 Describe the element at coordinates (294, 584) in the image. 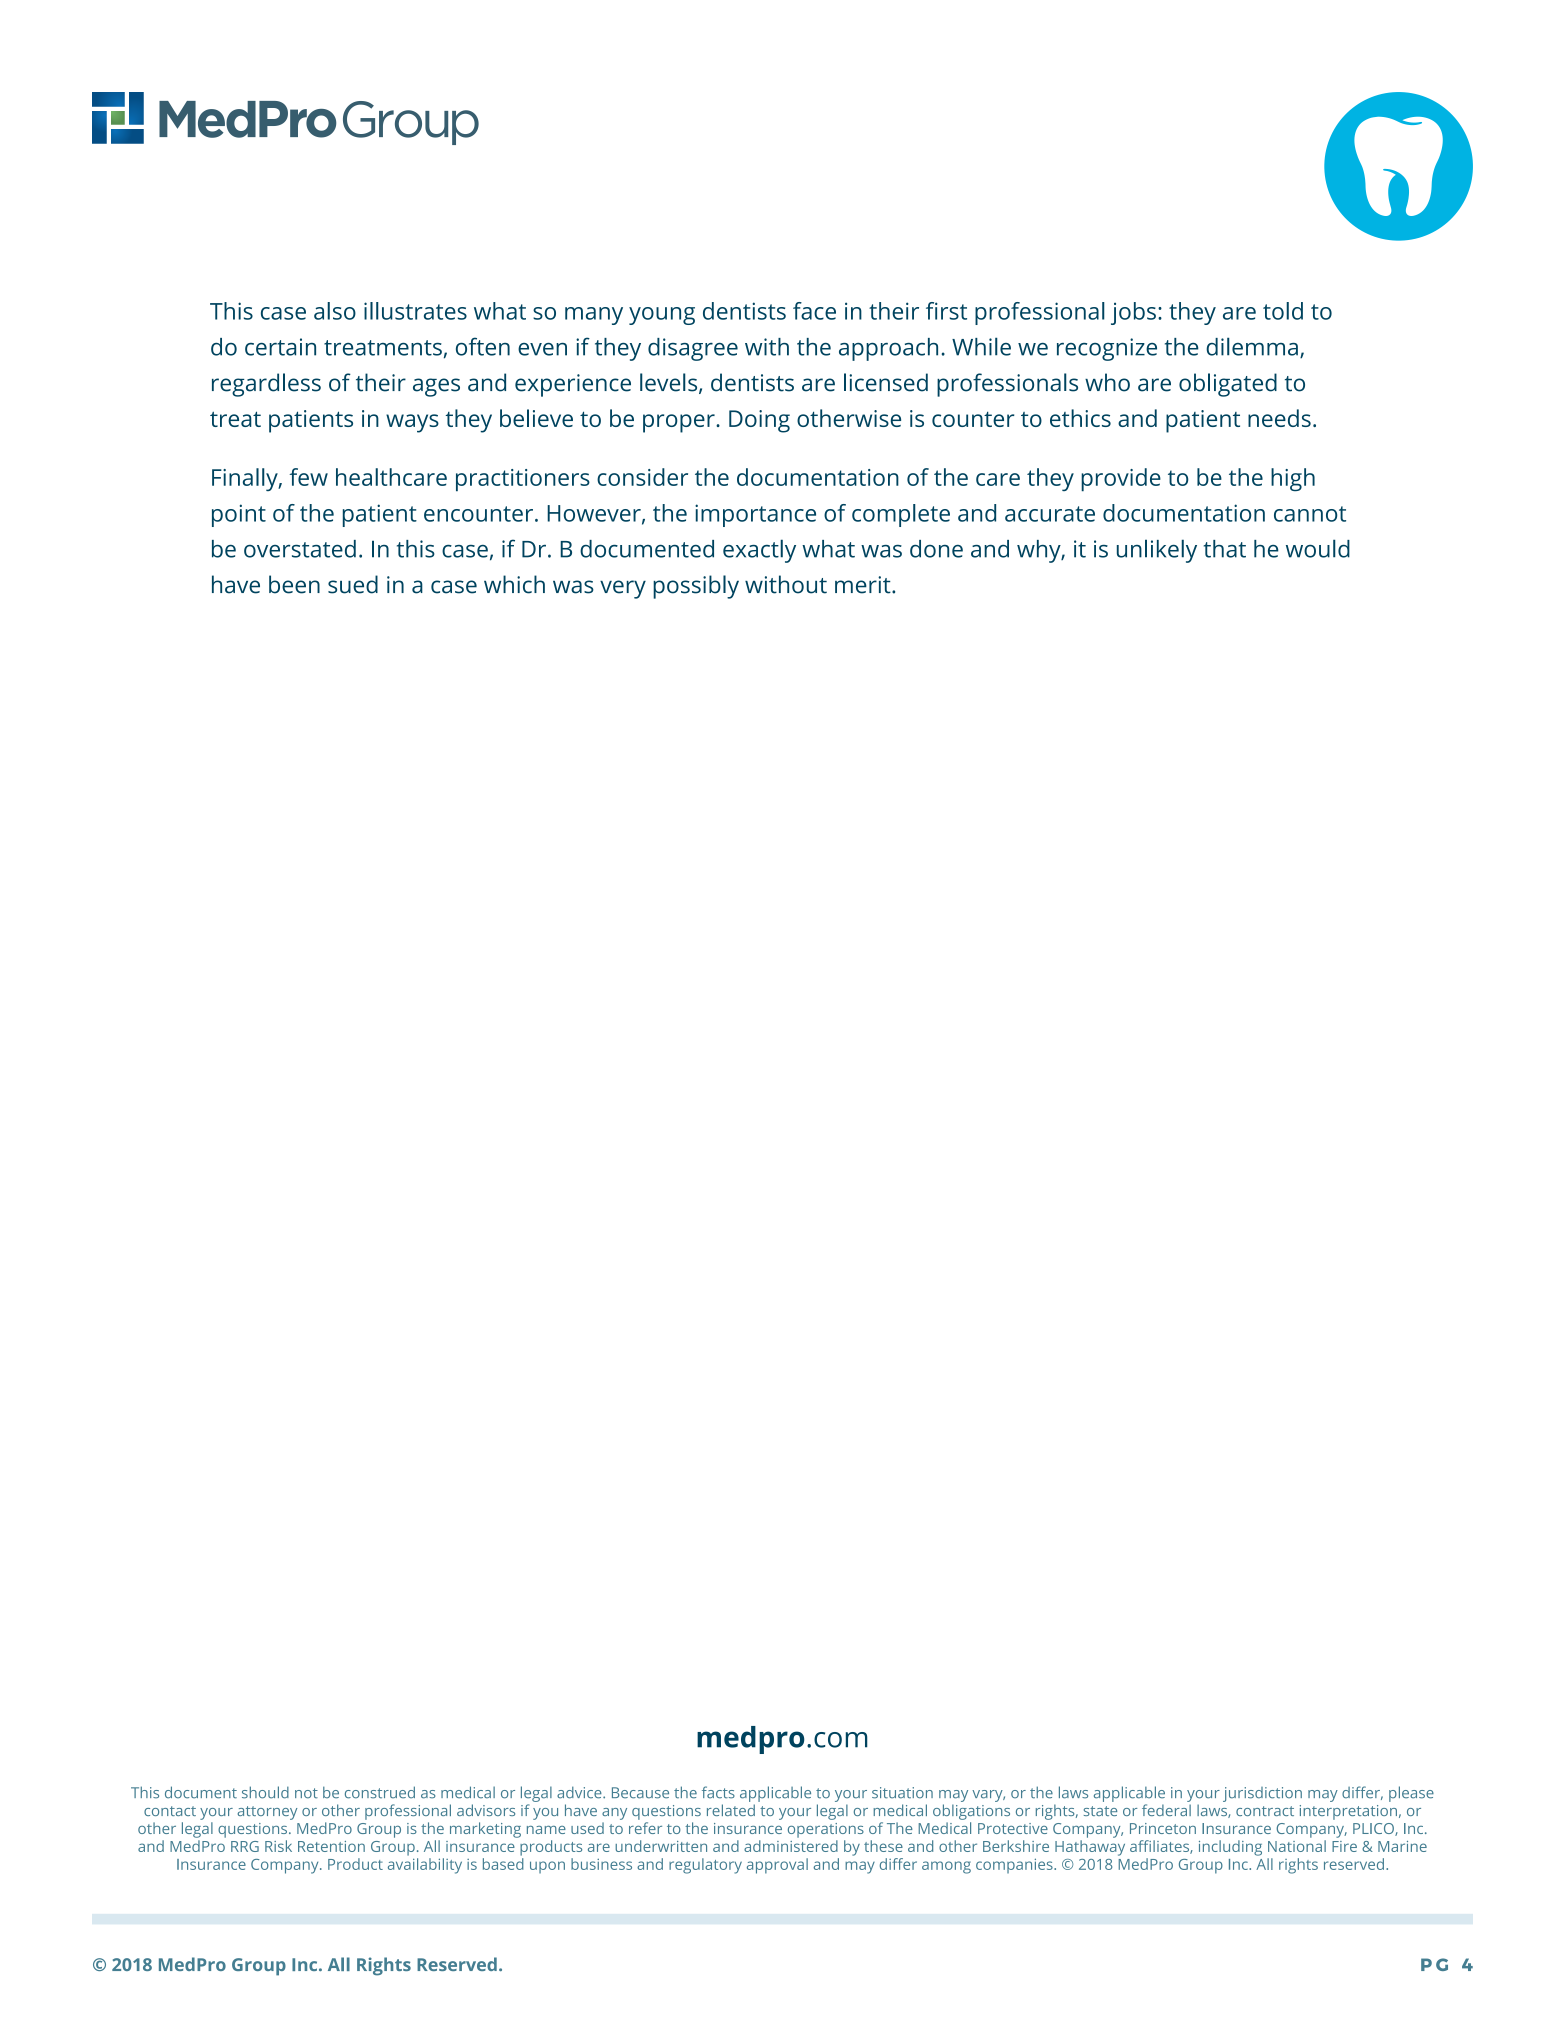

I see `been` at that location.
